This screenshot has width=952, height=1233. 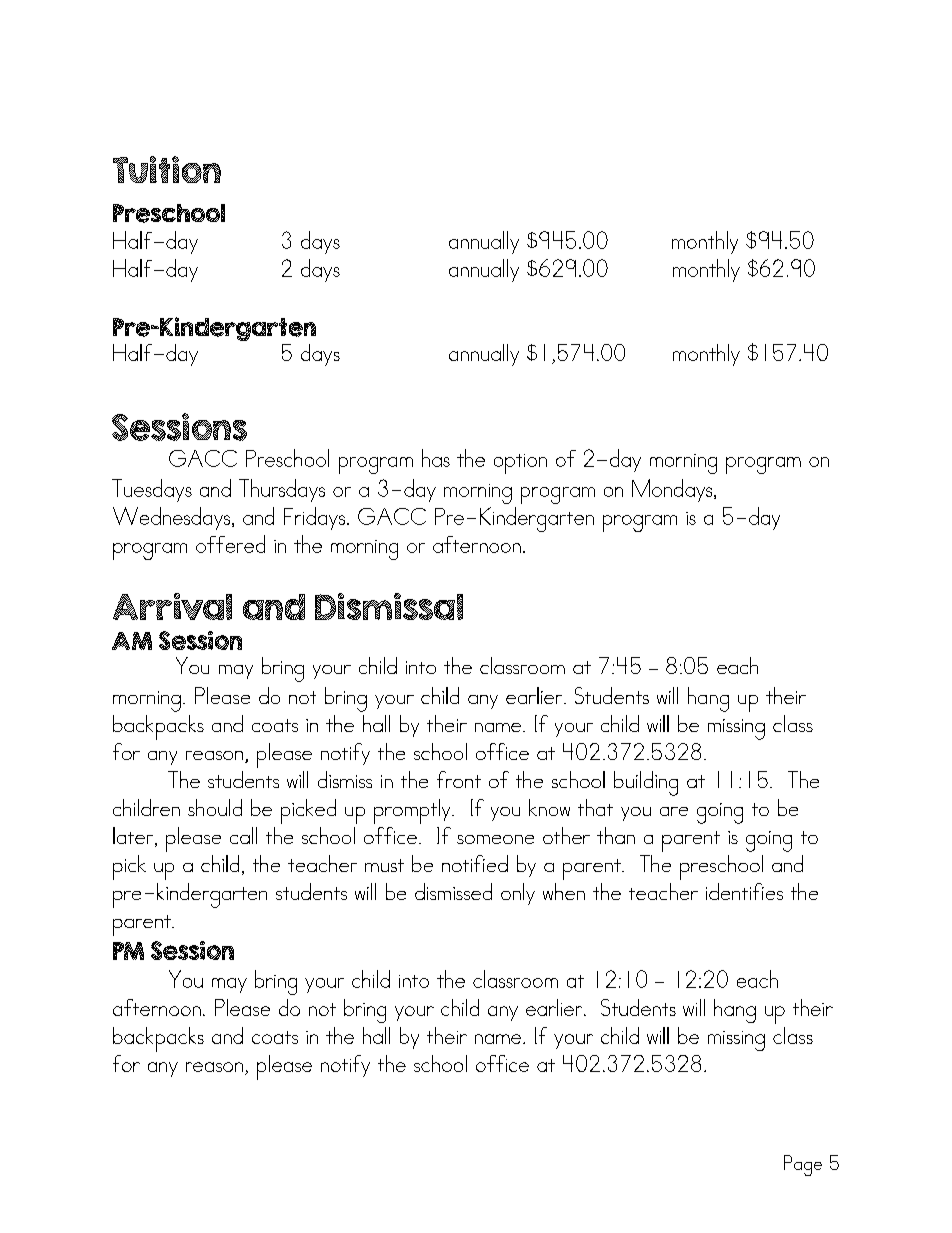 I want to click on should, so click(x=215, y=807).
